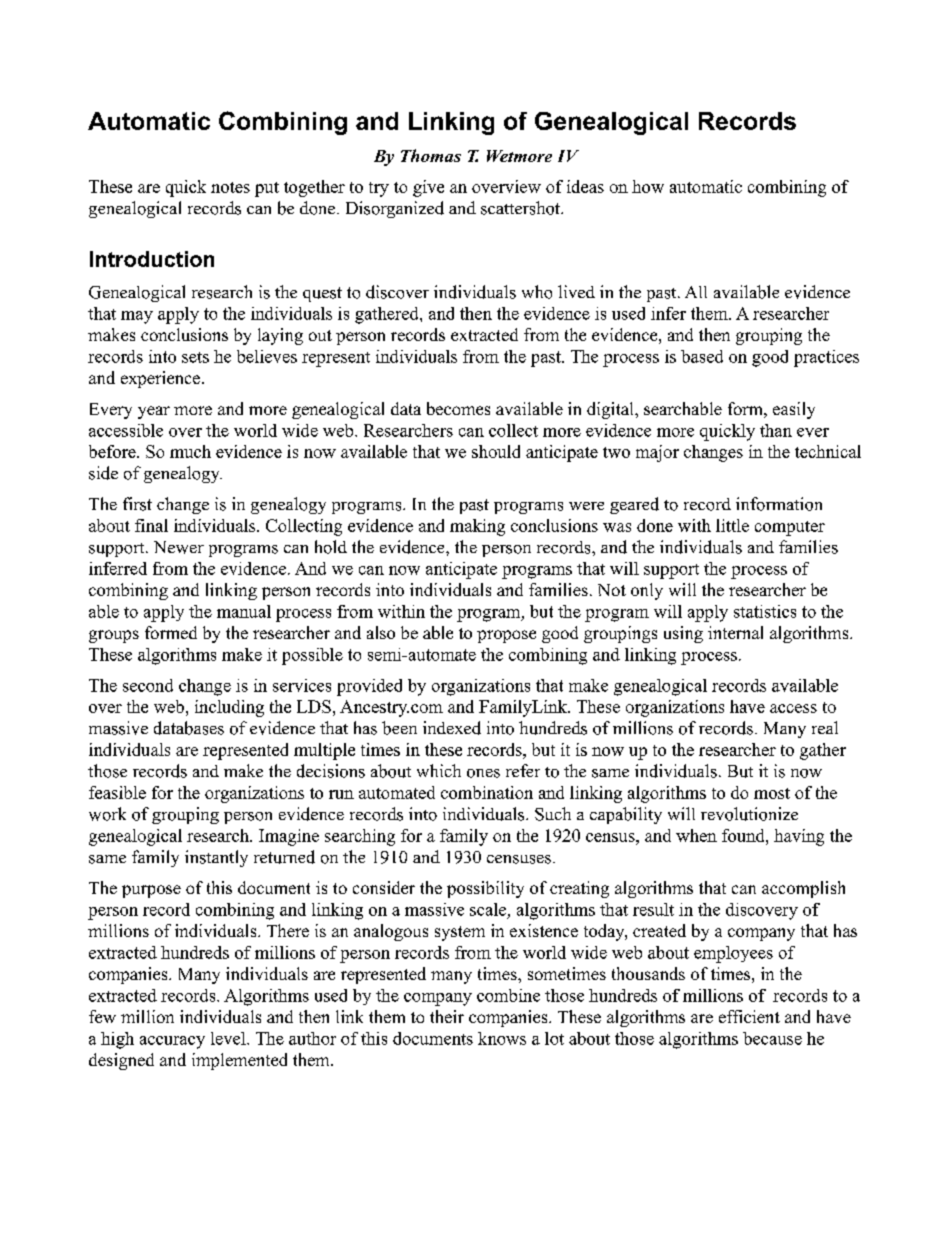 This image has height=1233, width=952. What do you see at coordinates (765, 611) in the image?
I see `statistics` at bounding box center [765, 611].
